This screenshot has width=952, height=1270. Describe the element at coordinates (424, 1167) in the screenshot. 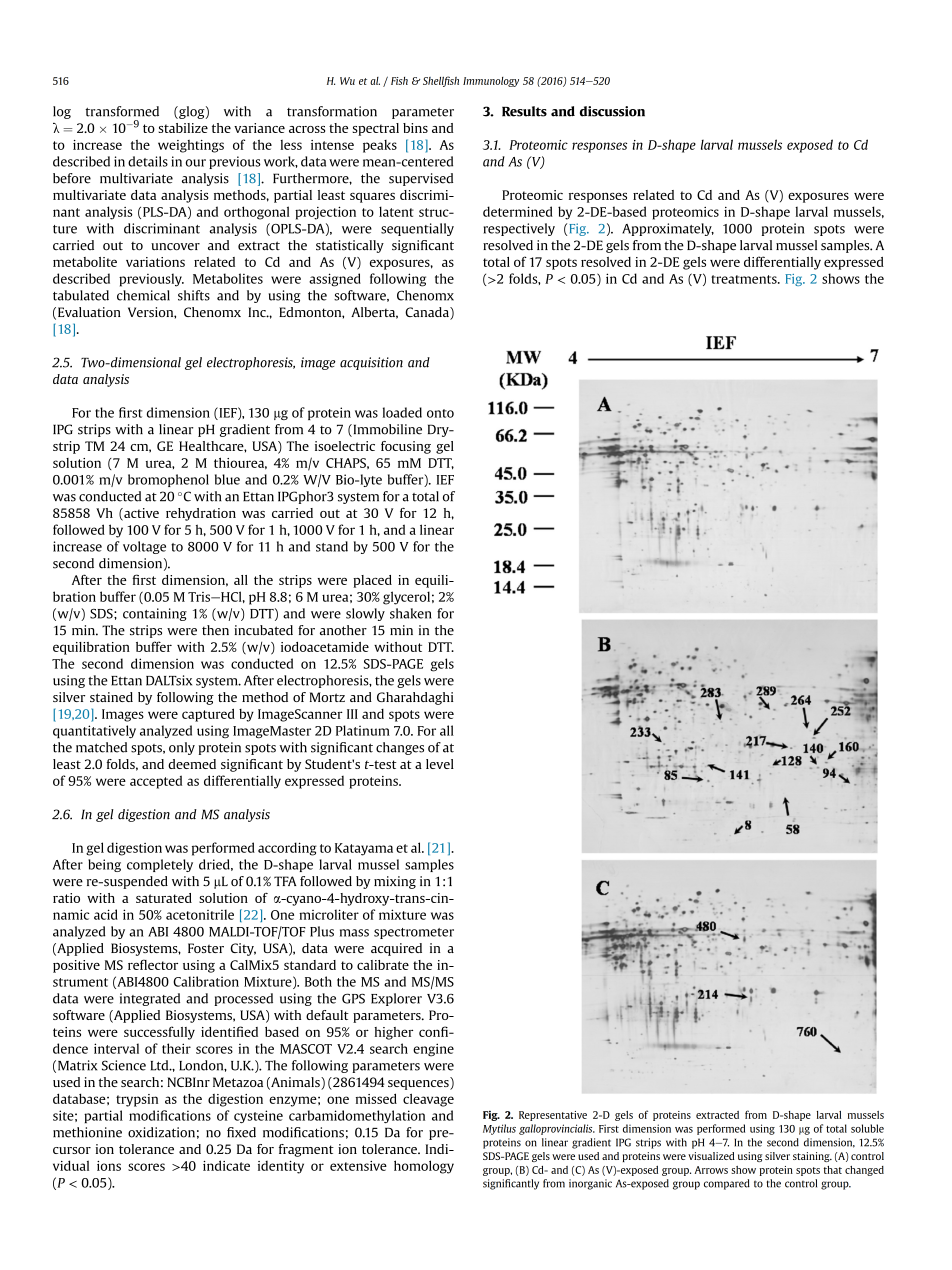

I see `homology` at that location.
